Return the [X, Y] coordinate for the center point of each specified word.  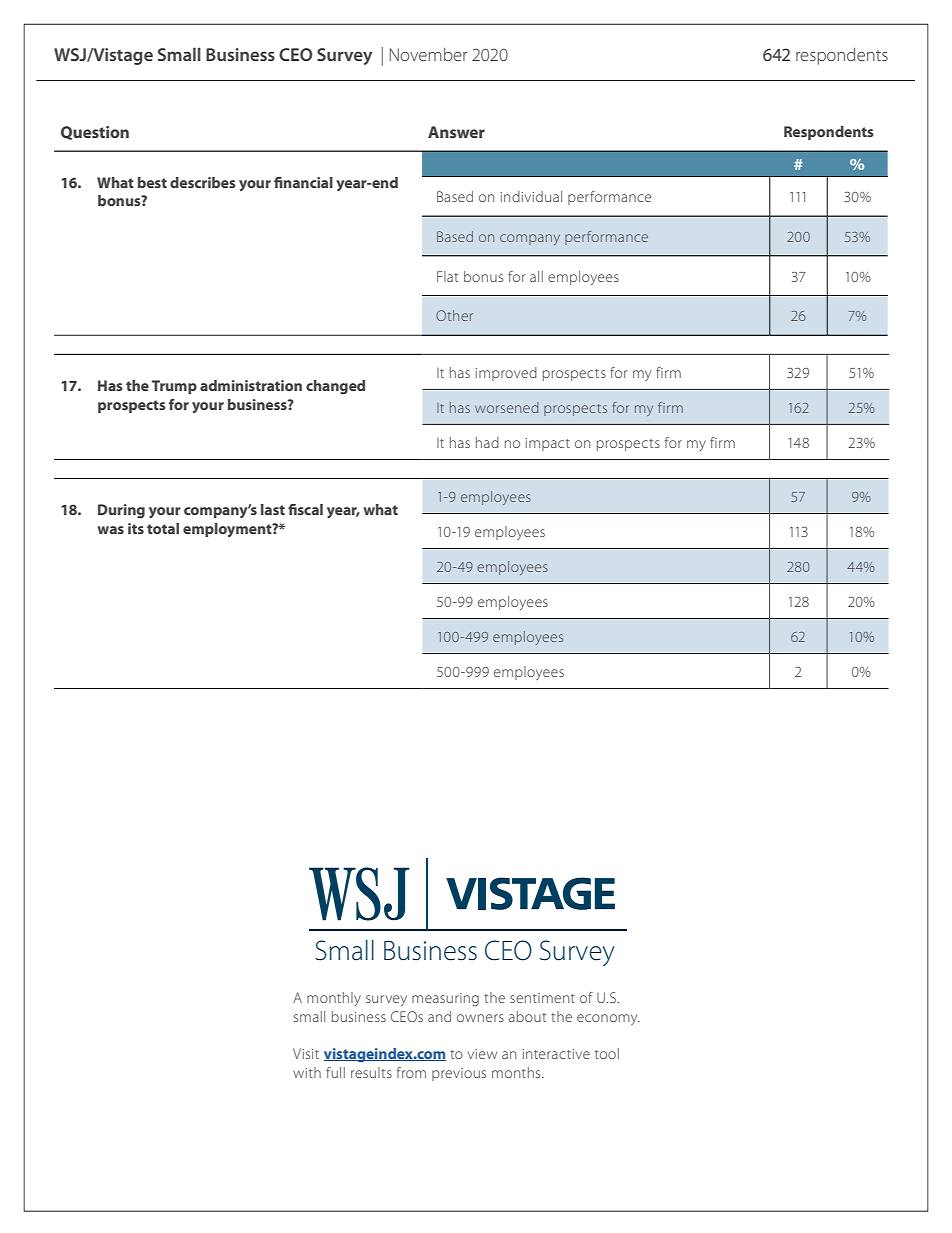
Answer [456, 132]
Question [95, 133]
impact [547, 444]
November [428, 54]
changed [335, 387]
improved [506, 374]
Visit [306, 1053]
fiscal [305, 509]
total [163, 528]
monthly [334, 999]
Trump [174, 387]
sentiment [542, 998]
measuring [445, 999]
